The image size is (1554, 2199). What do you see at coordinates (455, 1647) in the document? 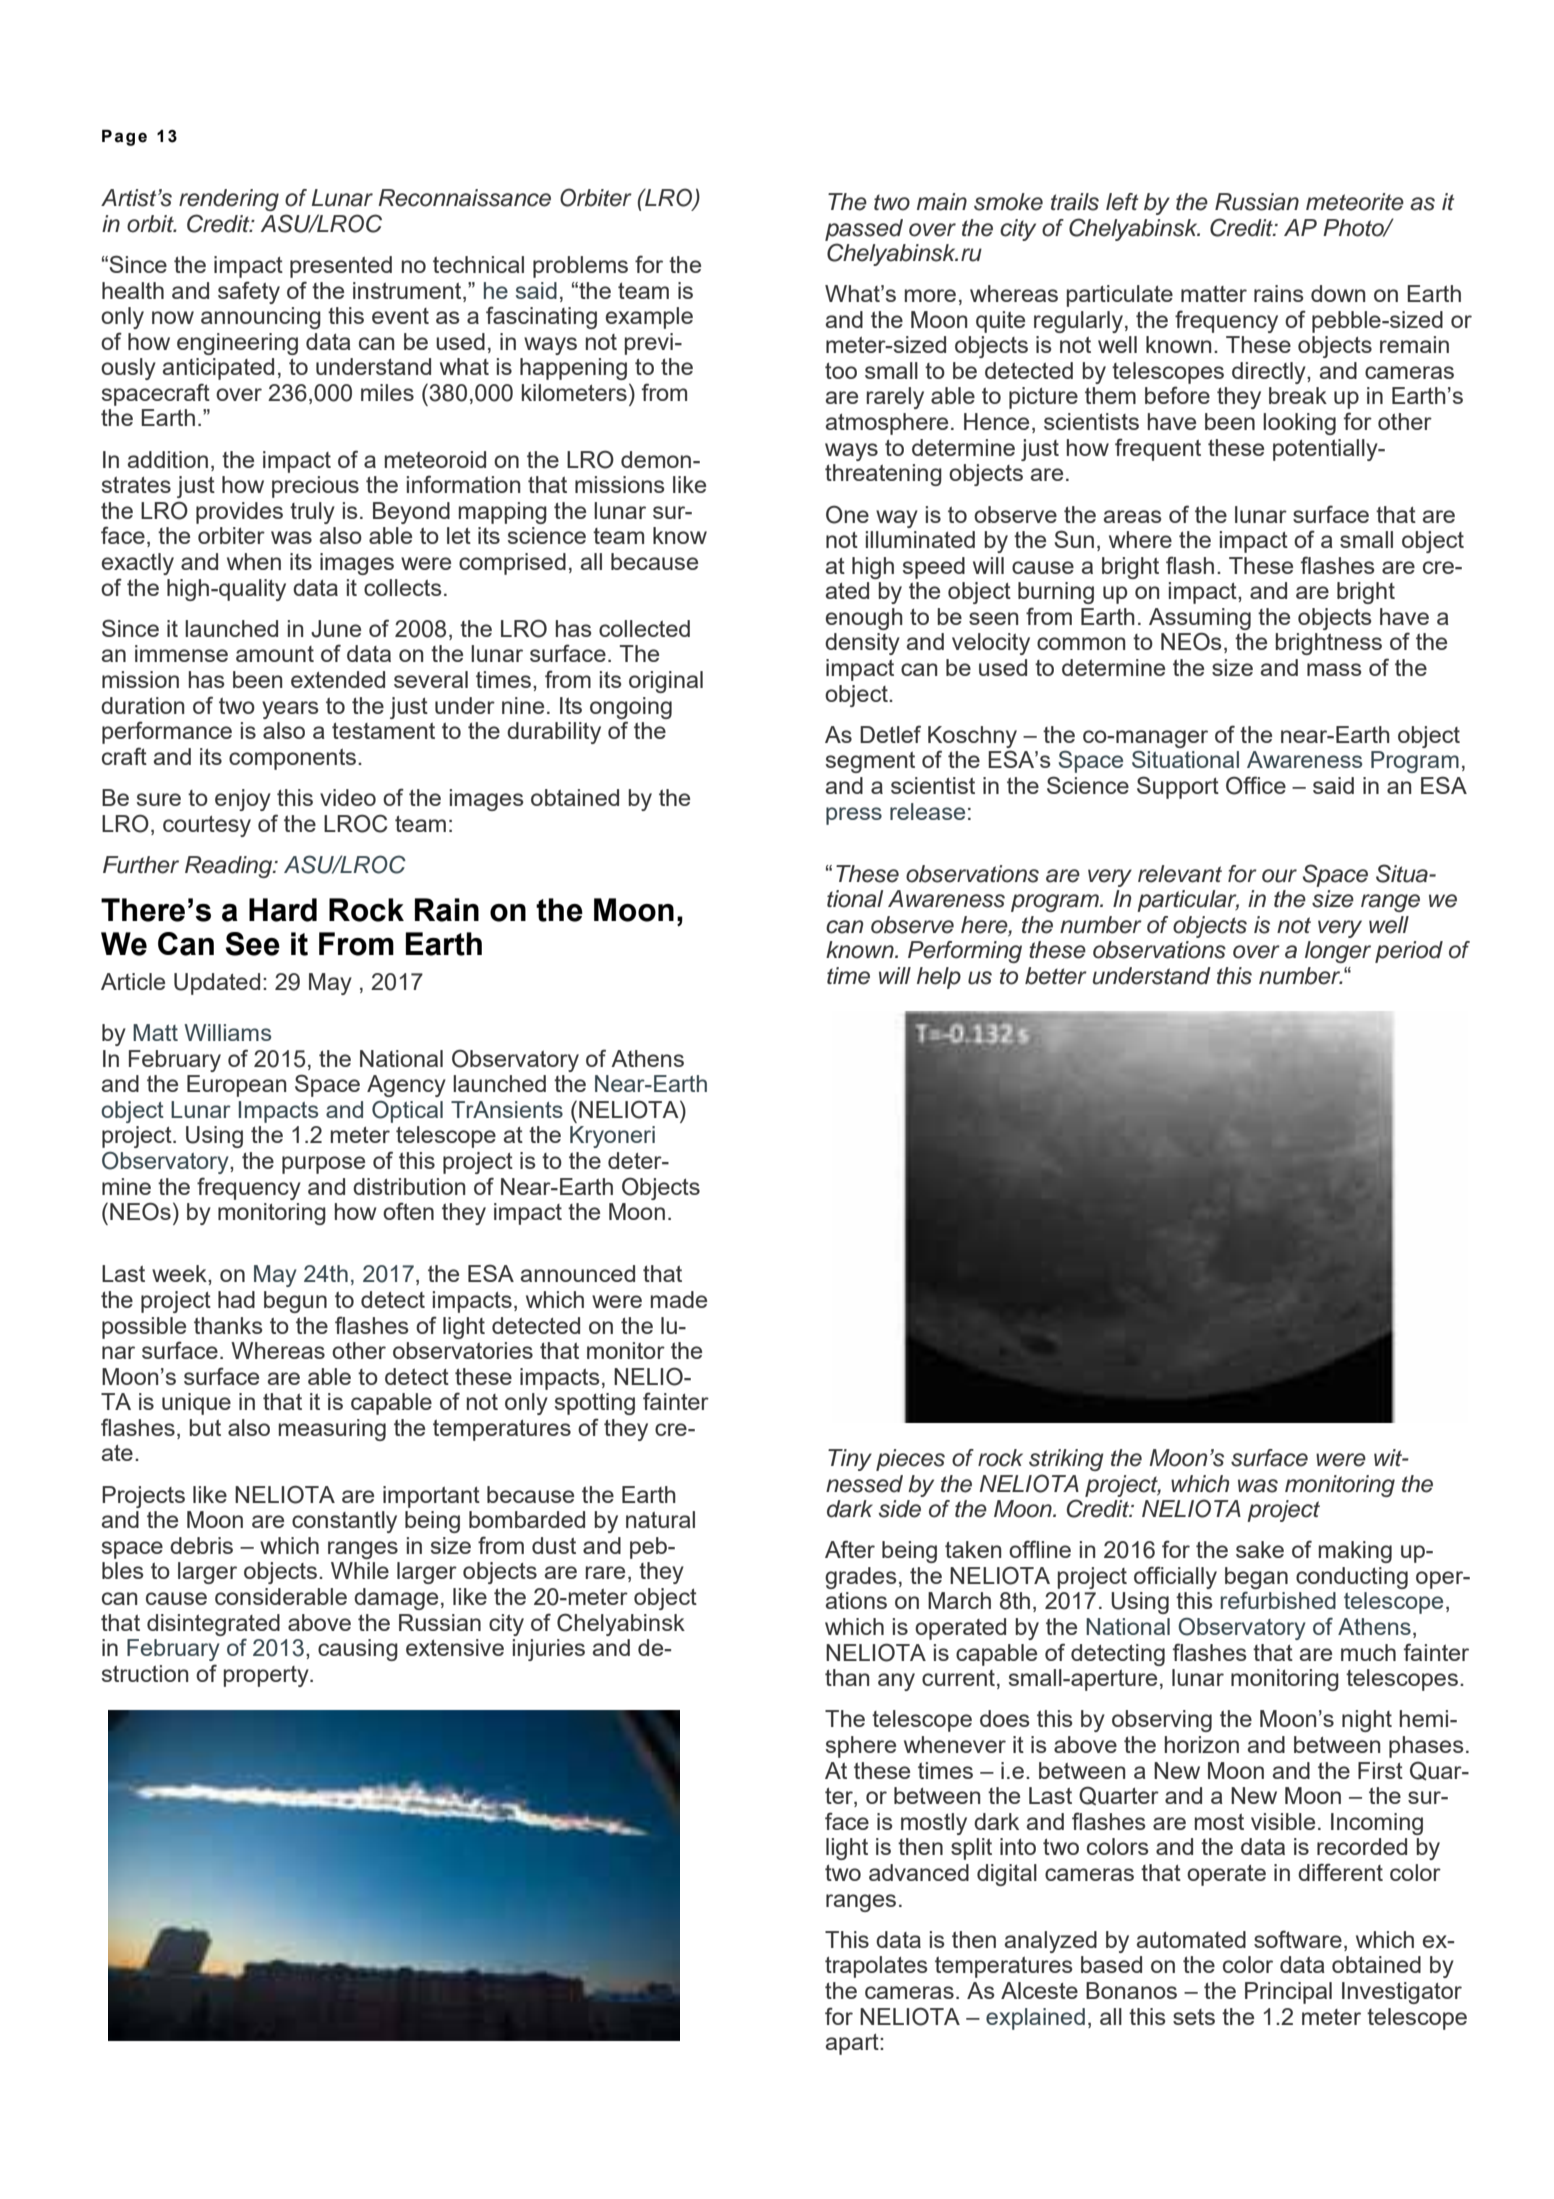
I see `extensive` at bounding box center [455, 1647].
